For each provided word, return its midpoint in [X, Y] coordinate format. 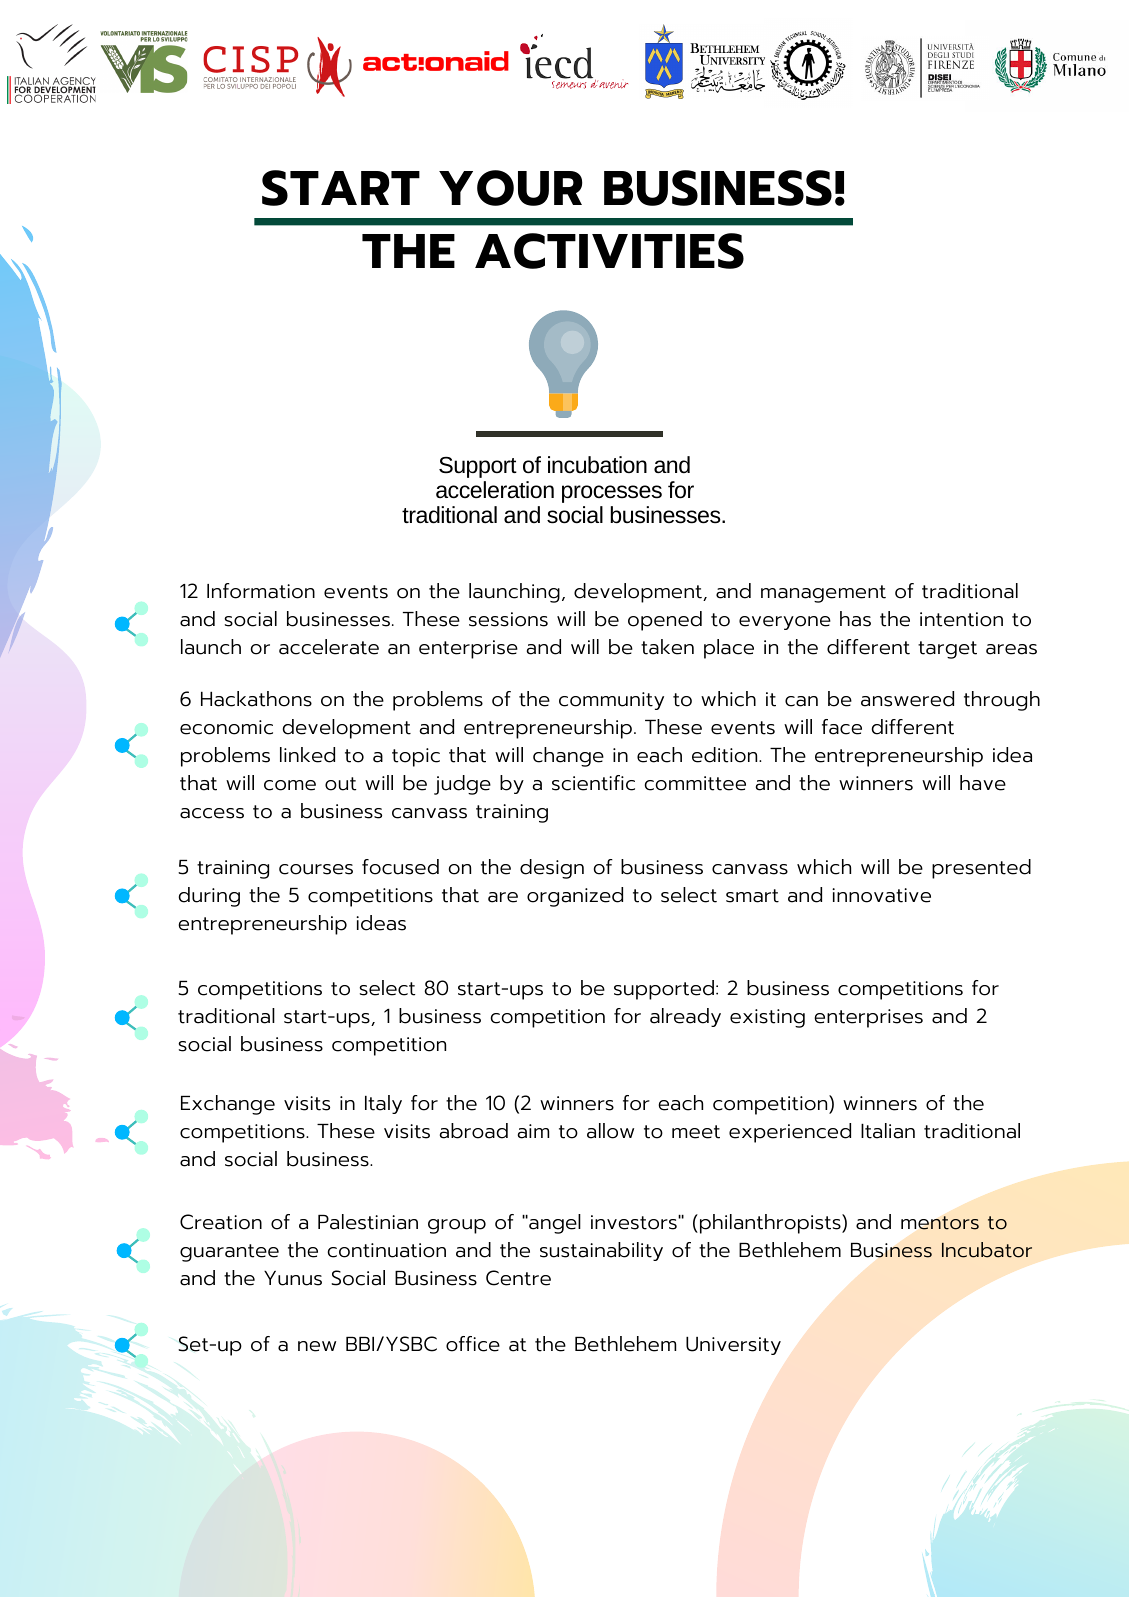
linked [307, 755]
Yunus [293, 1278]
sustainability [601, 1251]
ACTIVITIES [609, 251]
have [983, 783]
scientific [593, 783]
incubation [597, 465]
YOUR [511, 188]
